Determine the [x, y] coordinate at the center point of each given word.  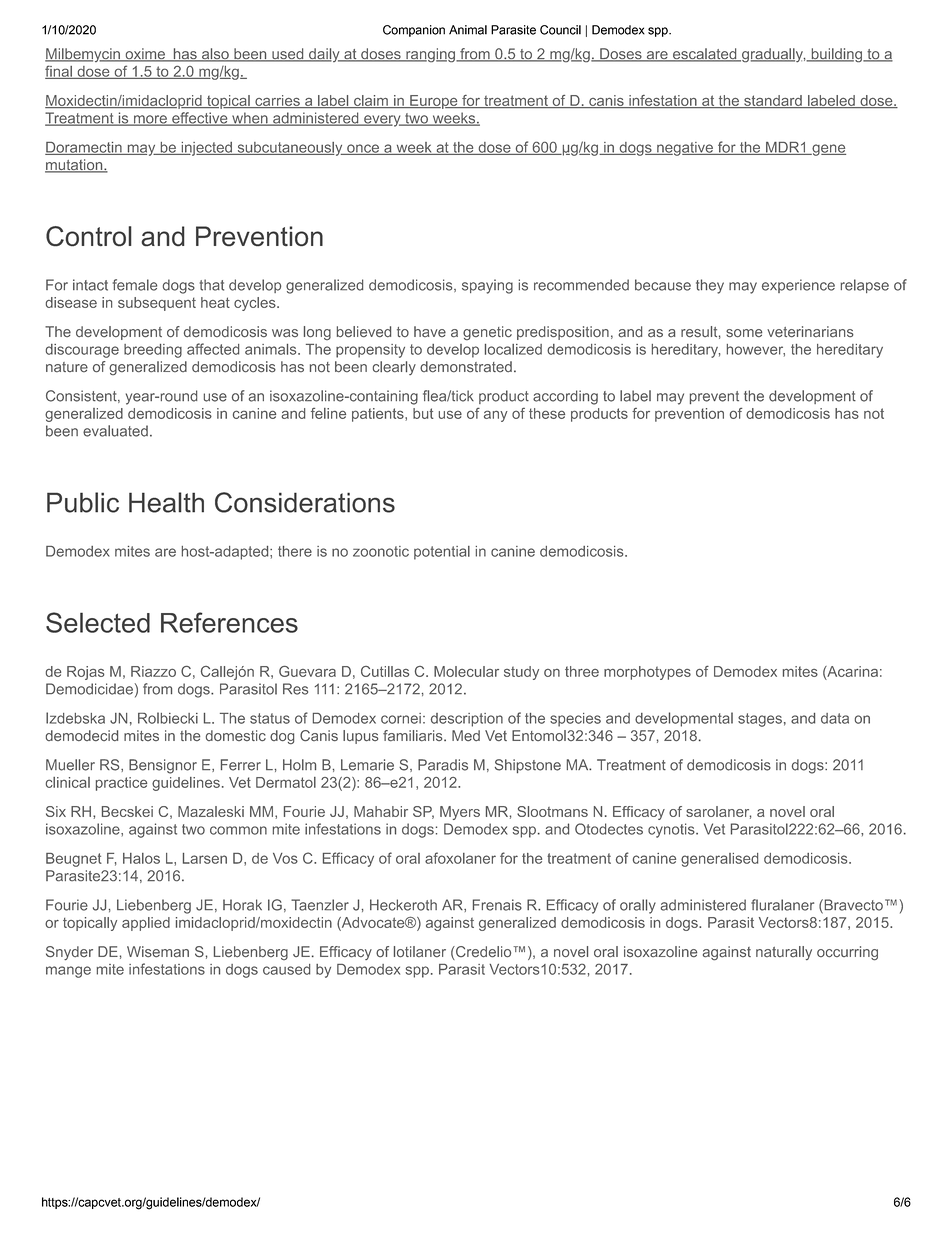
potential [442, 553]
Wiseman [158, 952]
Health [166, 502]
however [756, 350]
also [215, 55]
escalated [705, 55]
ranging [430, 55]
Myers [460, 813]
